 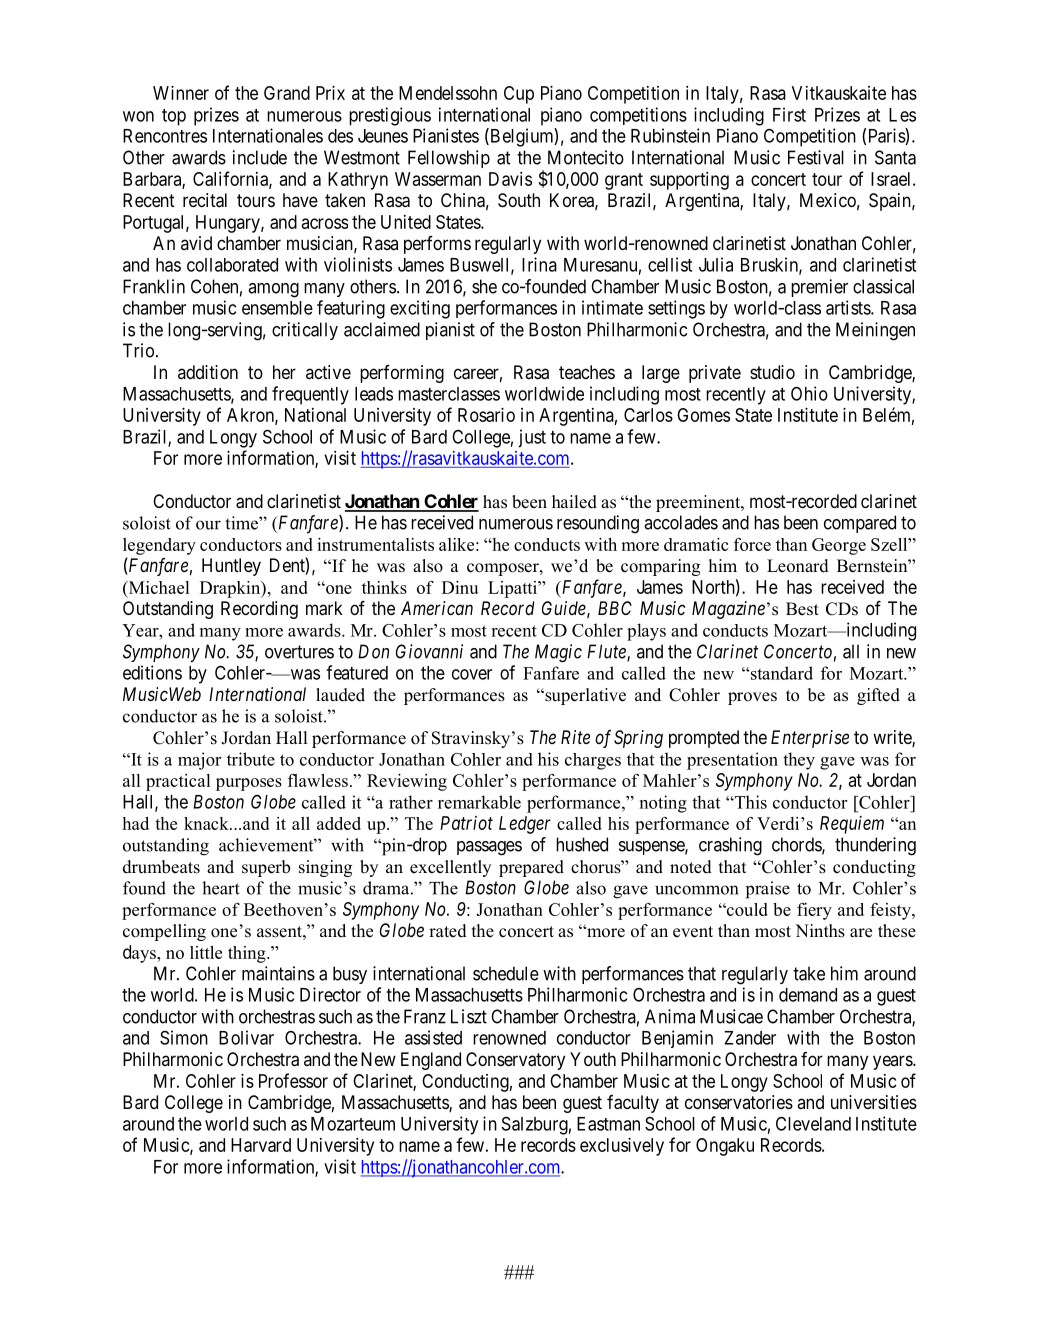 What do you see at coordinates (515, 1061) in the image?
I see `Conservatory` at bounding box center [515, 1061].
